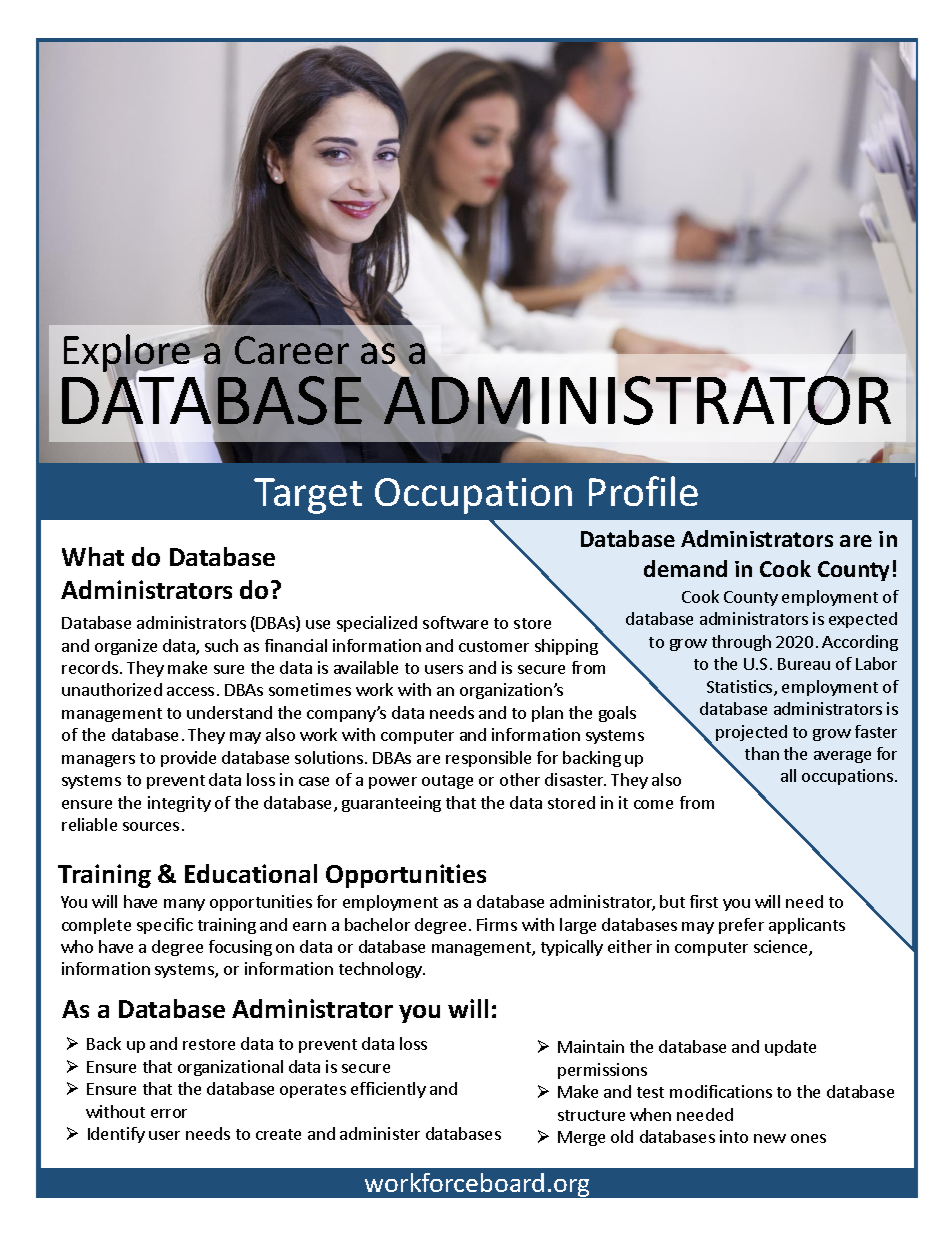 The height and width of the image is (1233, 952). I want to click on error, so click(169, 1113).
